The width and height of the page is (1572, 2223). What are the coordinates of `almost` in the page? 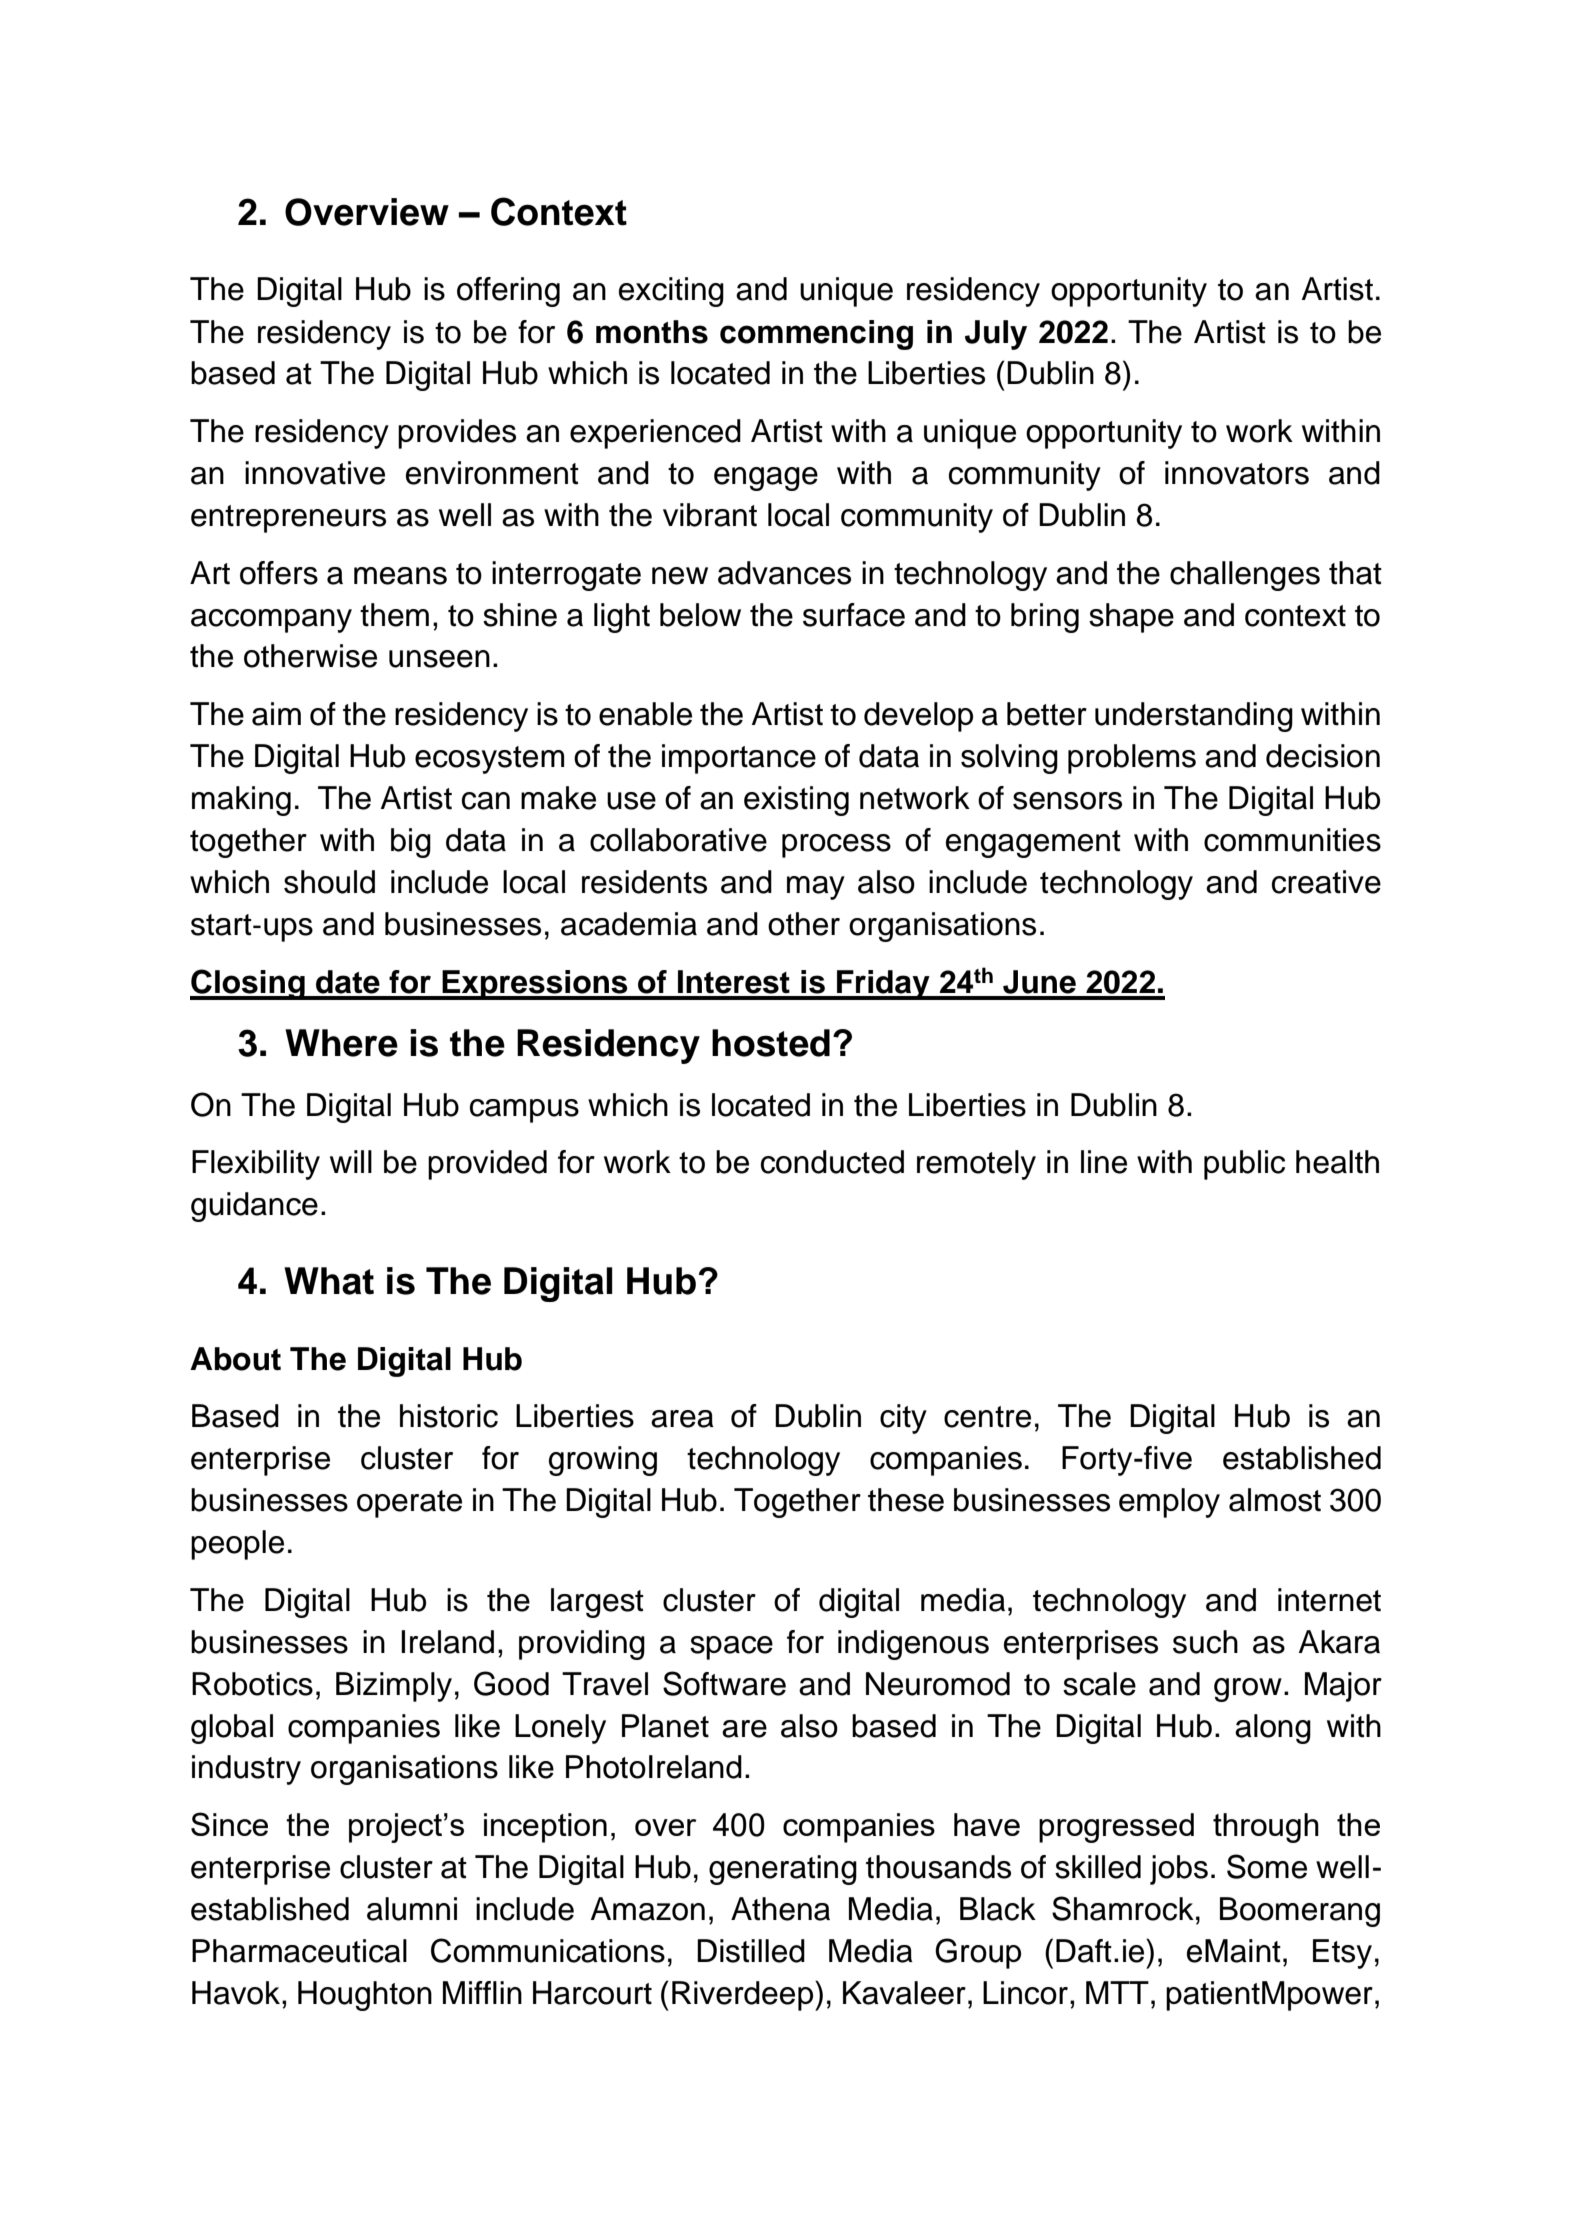 It's located at (1275, 1500).
